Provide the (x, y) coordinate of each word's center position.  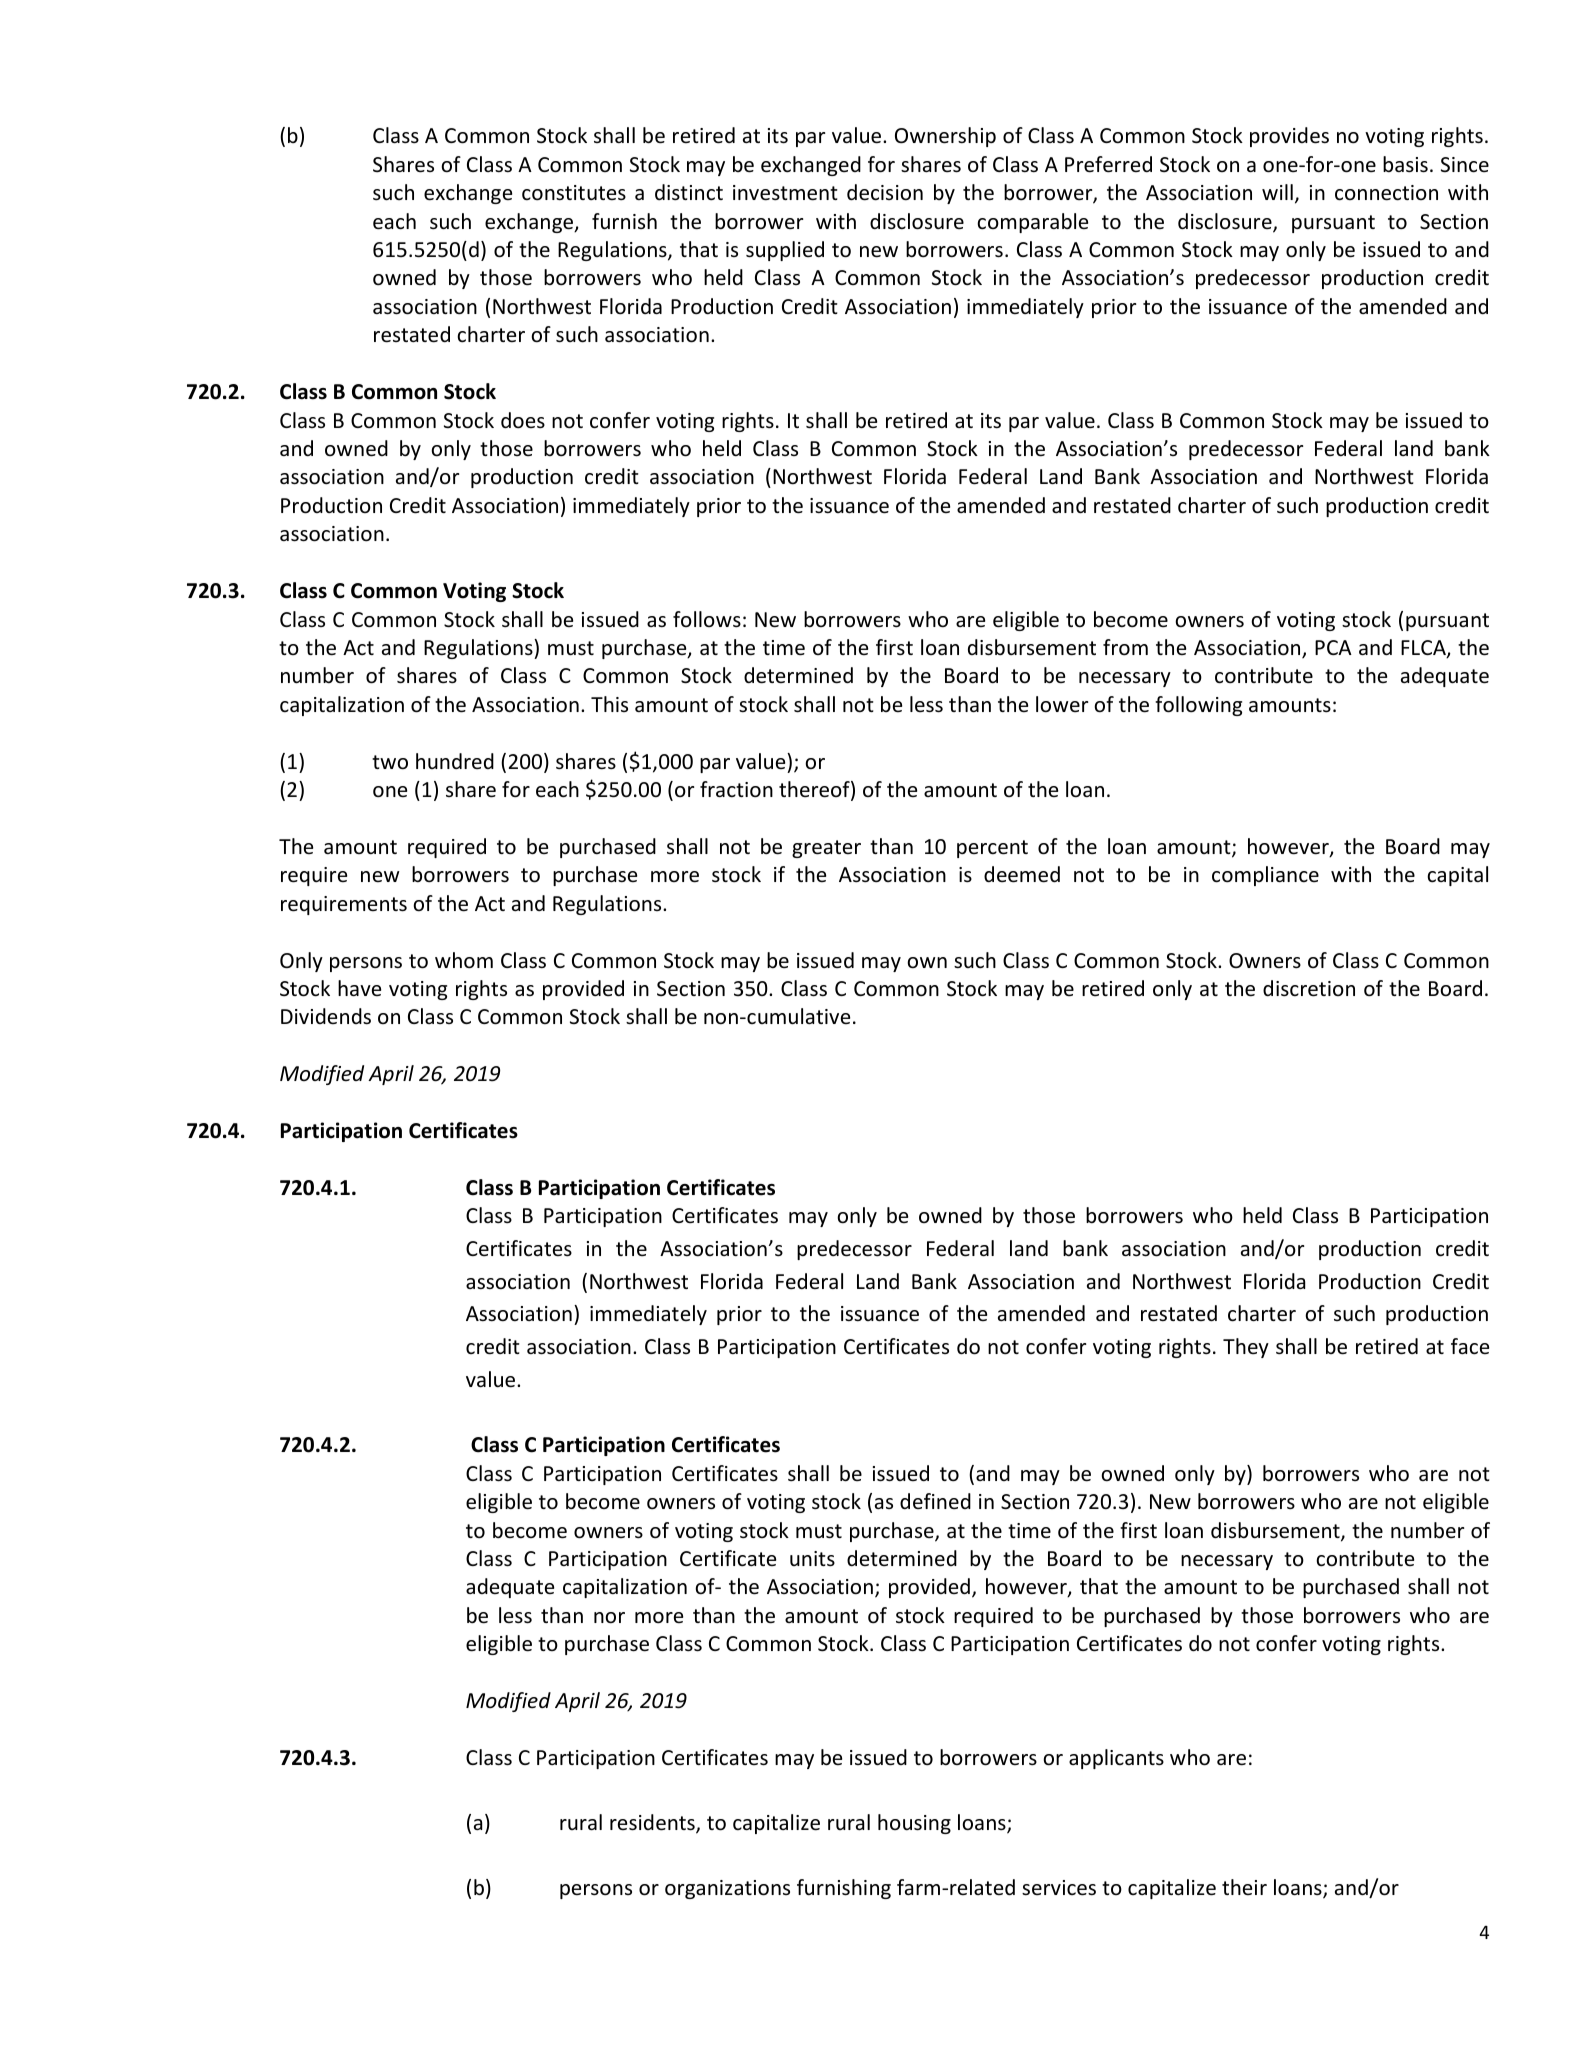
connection (1386, 193)
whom (464, 960)
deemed (1022, 874)
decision (885, 192)
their (1244, 1887)
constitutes (574, 193)
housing (914, 1824)
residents (653, 1823)
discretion (1309, 988)
